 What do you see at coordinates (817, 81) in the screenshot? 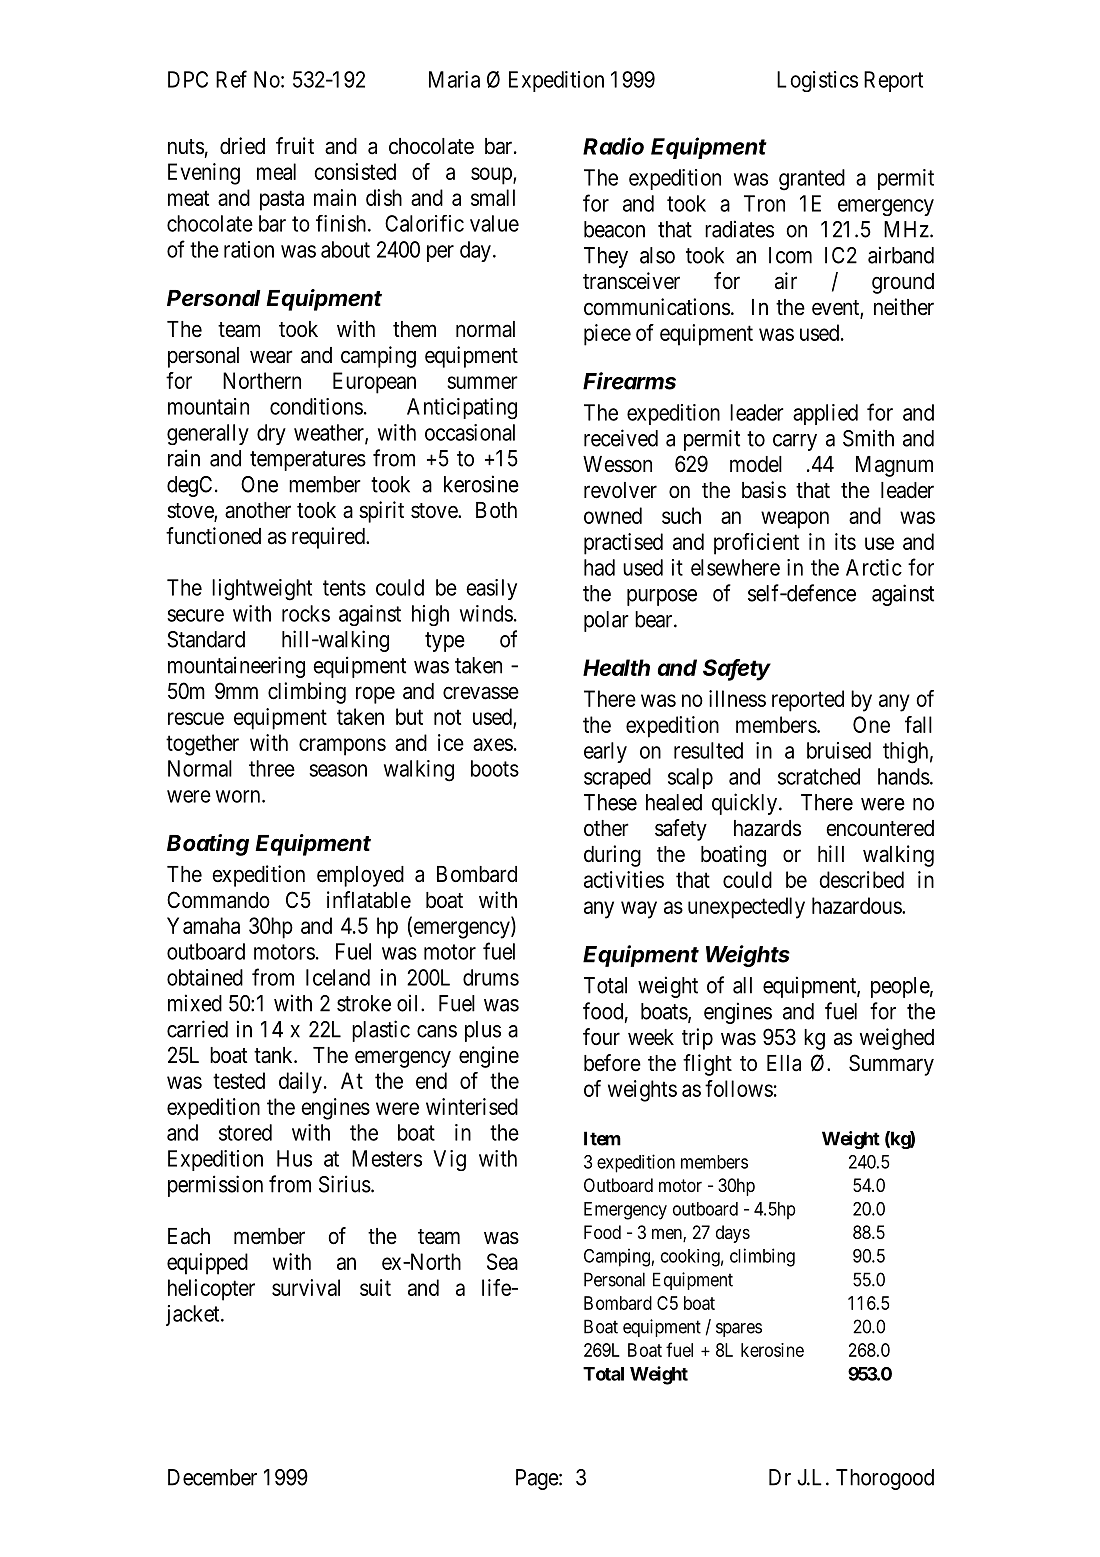
I see `Logistics` at bounding box center [817, 81].
